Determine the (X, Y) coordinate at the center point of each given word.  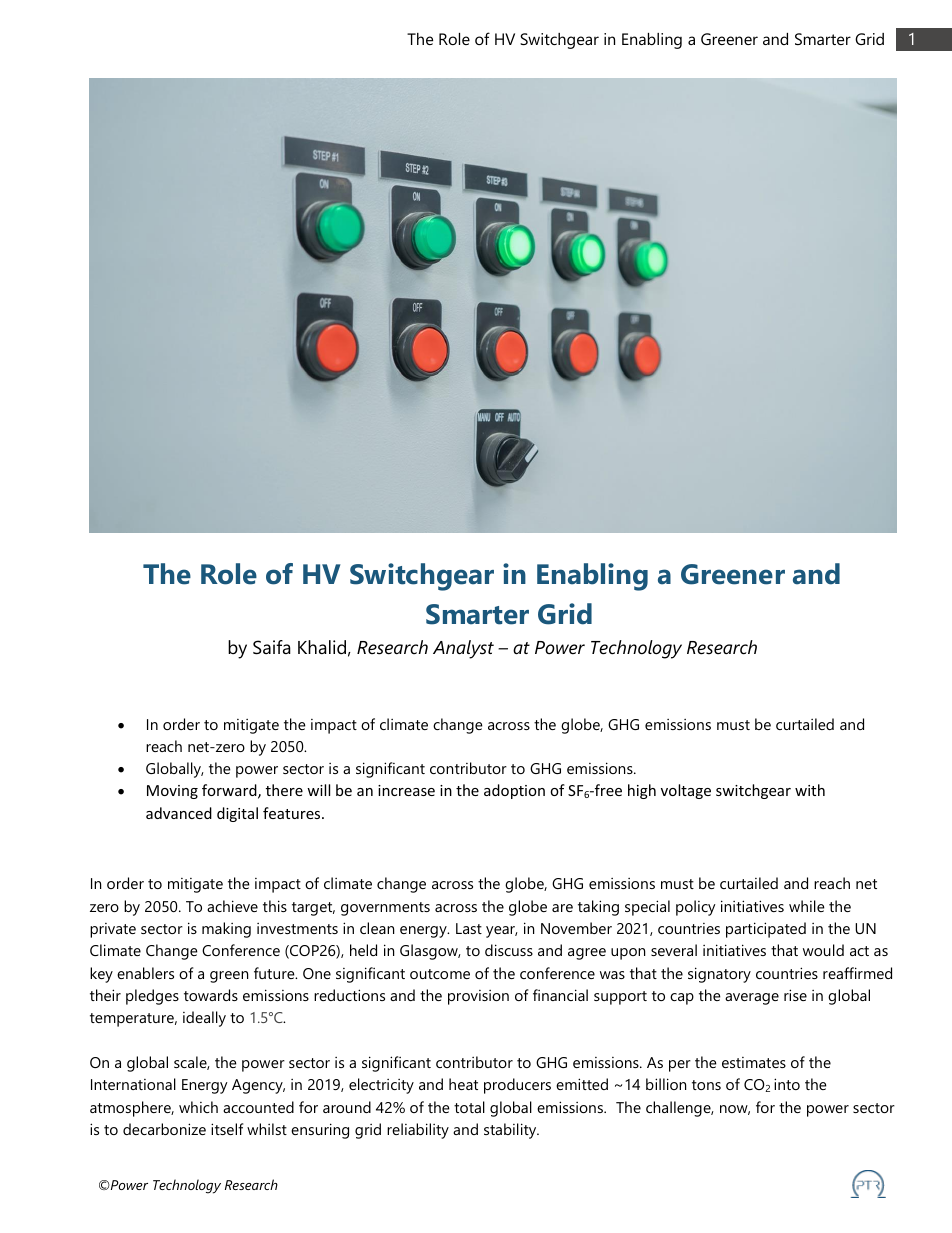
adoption (514, 791)
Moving (172, 792)
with (810, 790)
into (787, 1084)
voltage (686, 791)
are (562, 908)
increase (406, 790)
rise (795, 995)
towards (211, 995)
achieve (232, 906)
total (469, 1107)
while (807, 906)
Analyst (463, 649)
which (198, 1107)
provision (478, 997)
